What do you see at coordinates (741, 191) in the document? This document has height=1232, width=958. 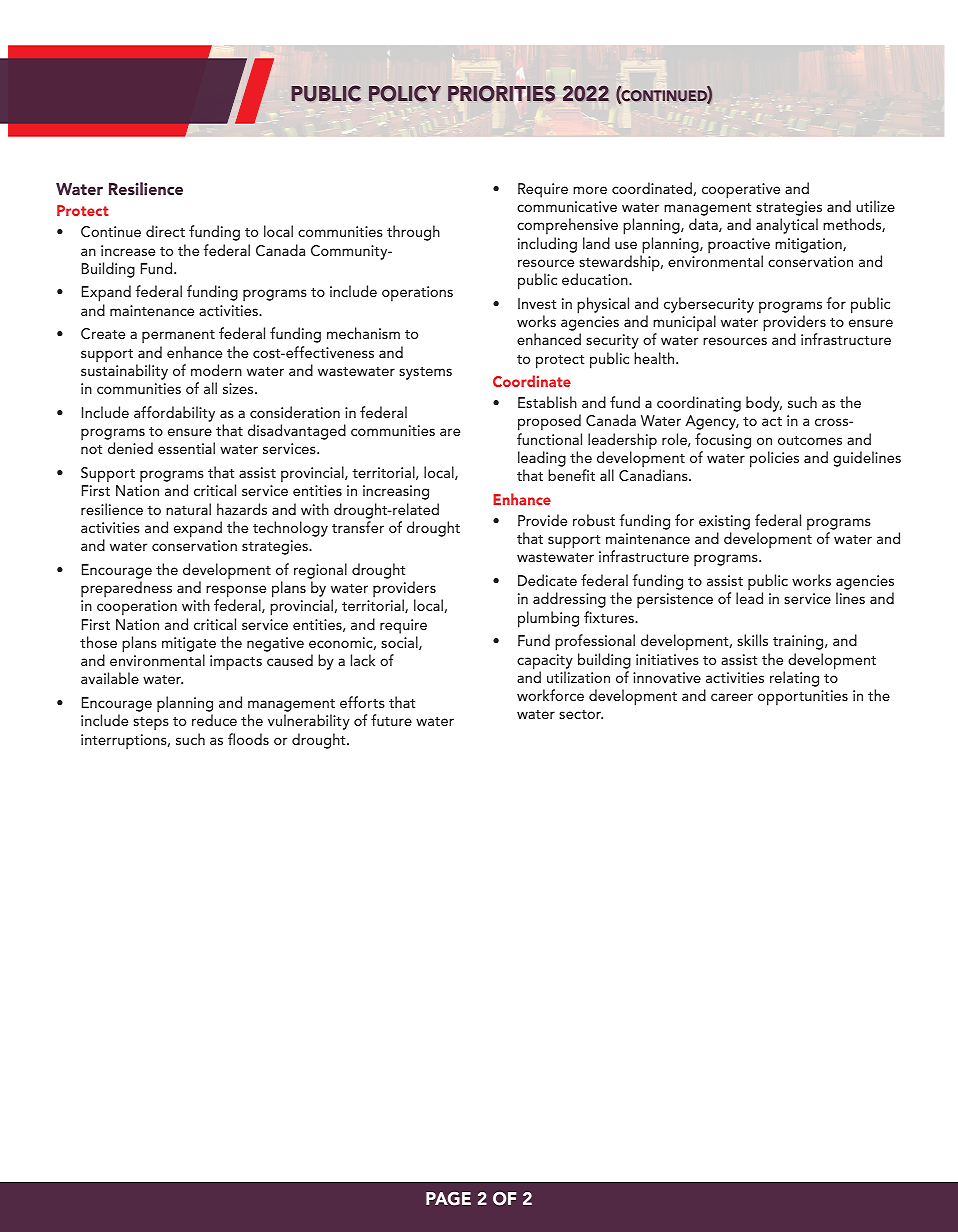 I see `cooperative` at bounding box center [741, 191].
